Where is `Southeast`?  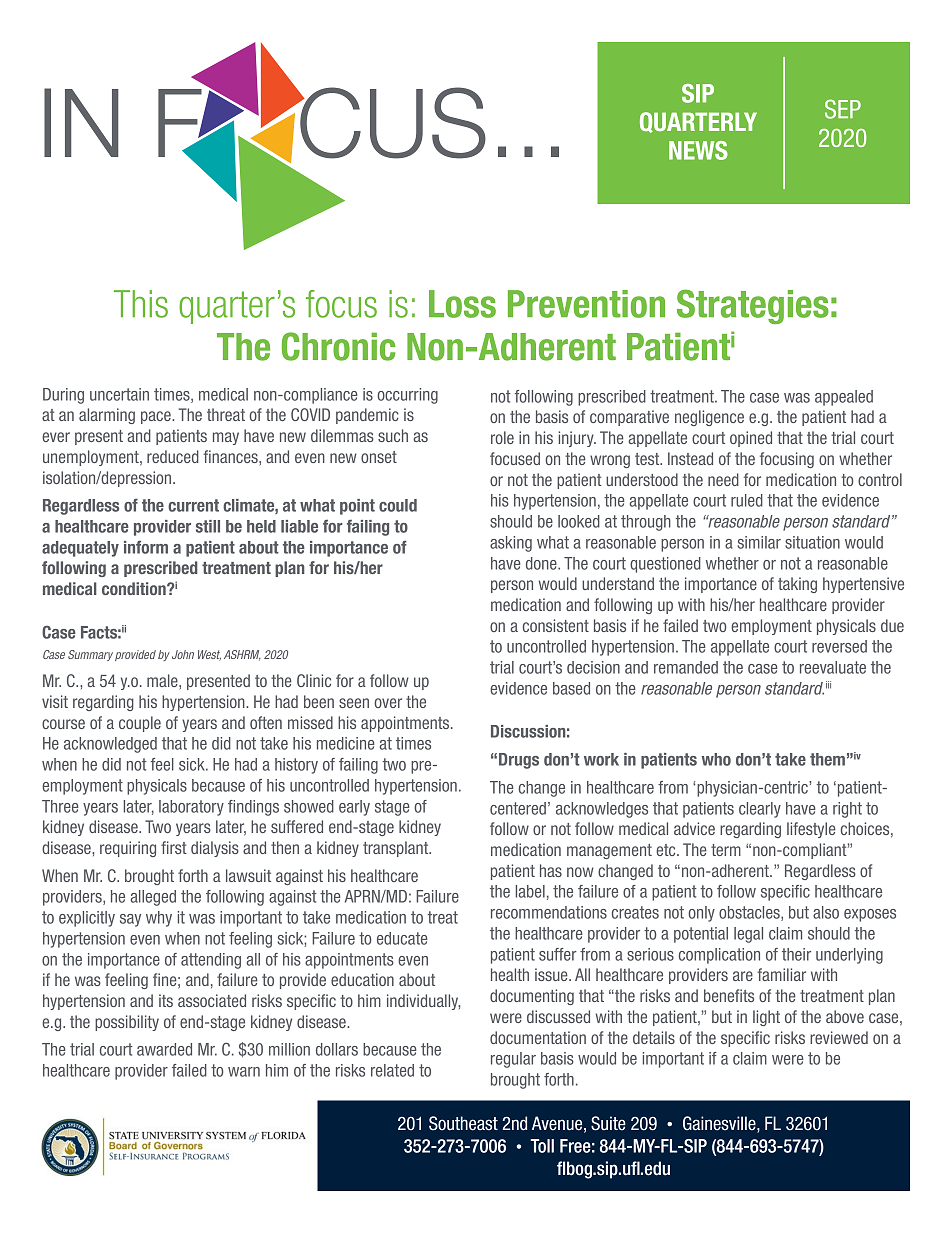
Southeast is located at coordinates (463, 1123).
